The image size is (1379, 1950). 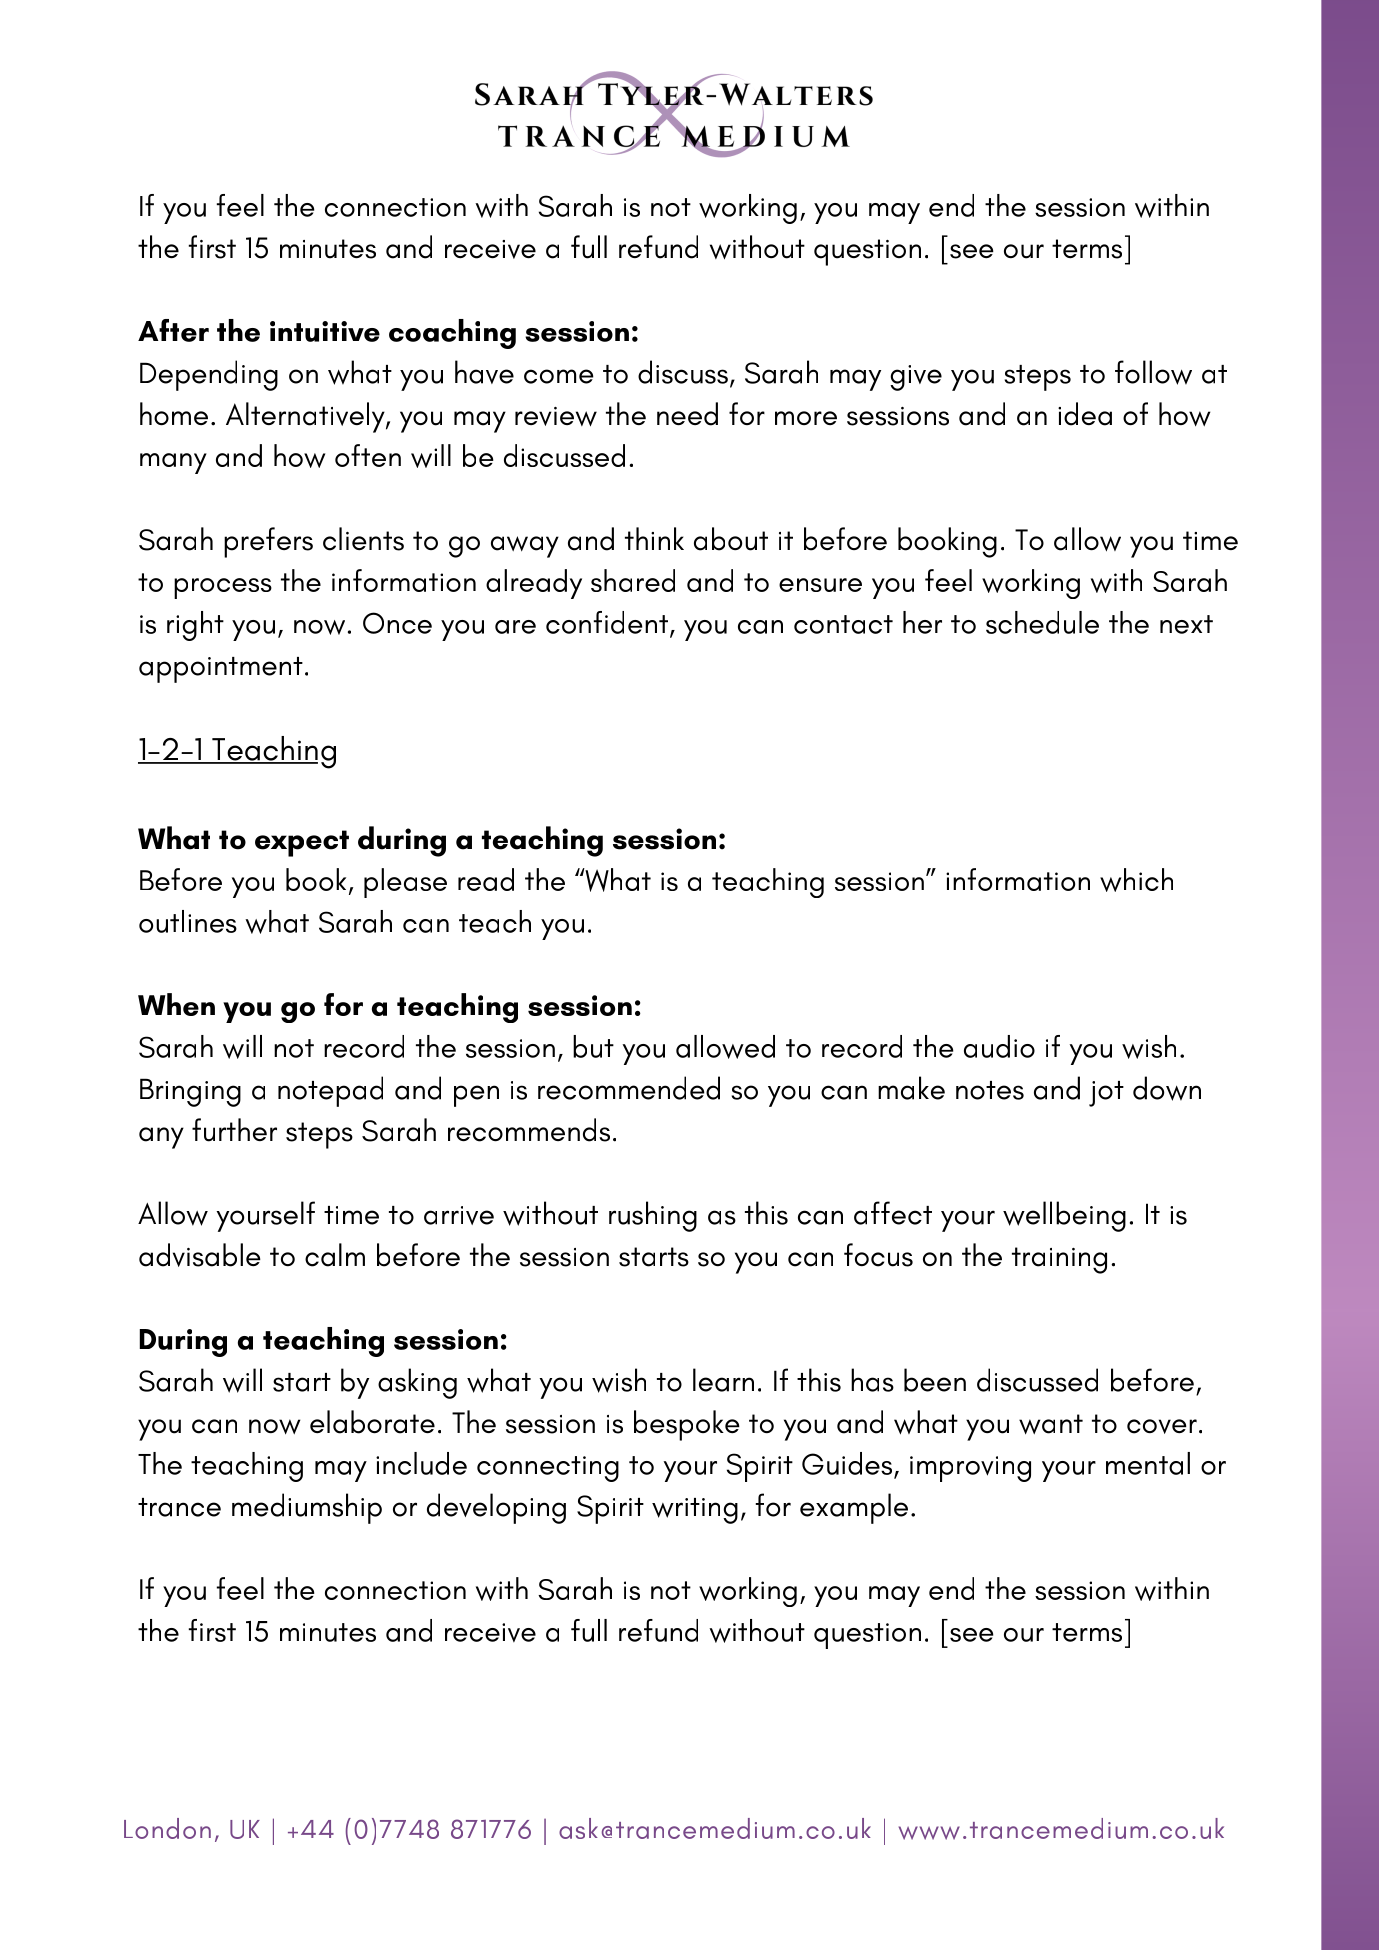 What do you see at coordinates (167, 1828) in the screenshot?
I see `London` at bounding box center [167, 1828].
